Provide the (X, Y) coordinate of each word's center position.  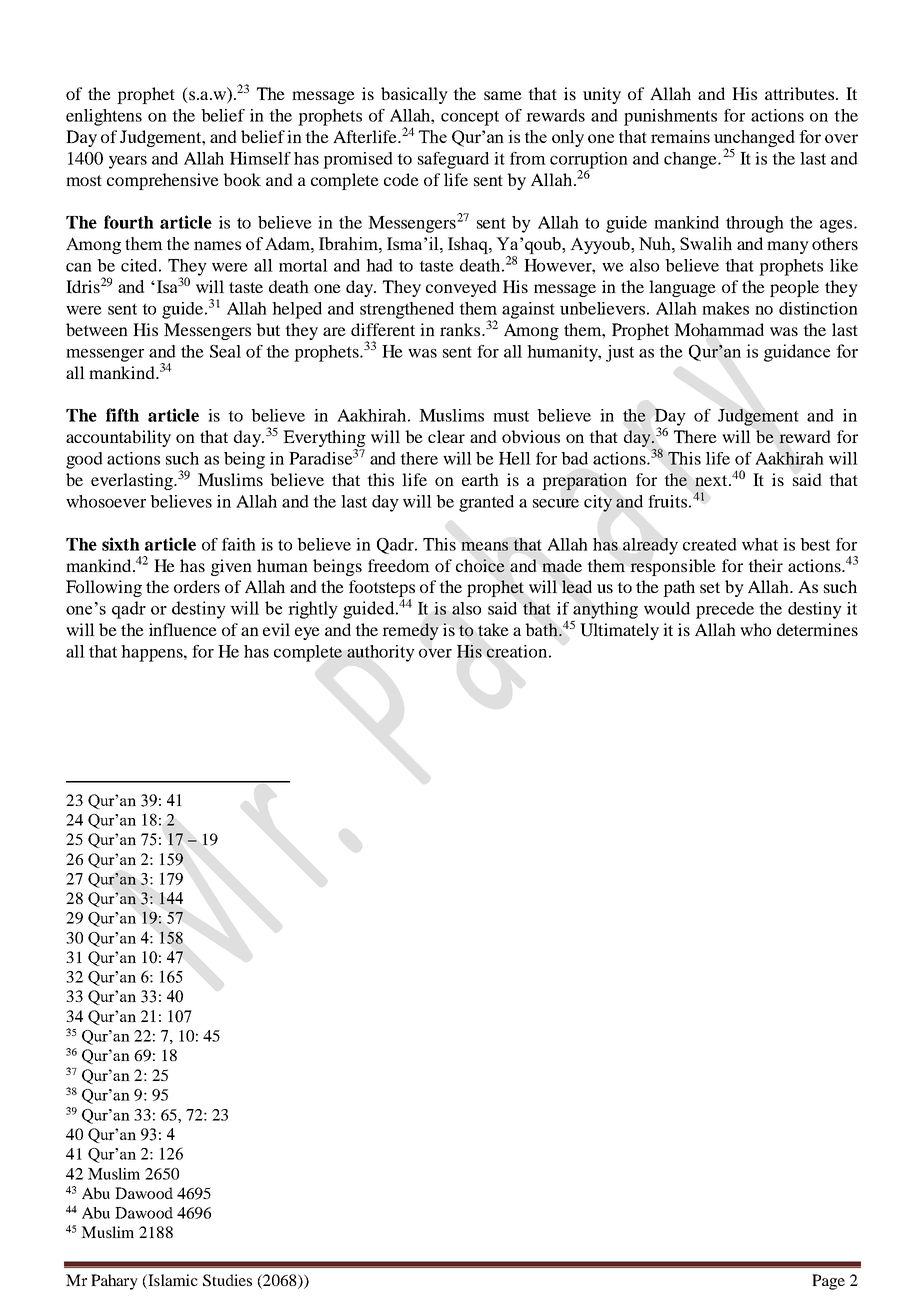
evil (276, 629)
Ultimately (619, 631)
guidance (797, 353)
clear (446, 436)
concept (470, 118)
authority (381, 653)
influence (183, 629)
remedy (410, 631)
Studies (227, 1280)
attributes (801, 93)
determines (817, 629)
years (128, 162)
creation (517, 651)
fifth (122, 415)
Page (828, 1282)
